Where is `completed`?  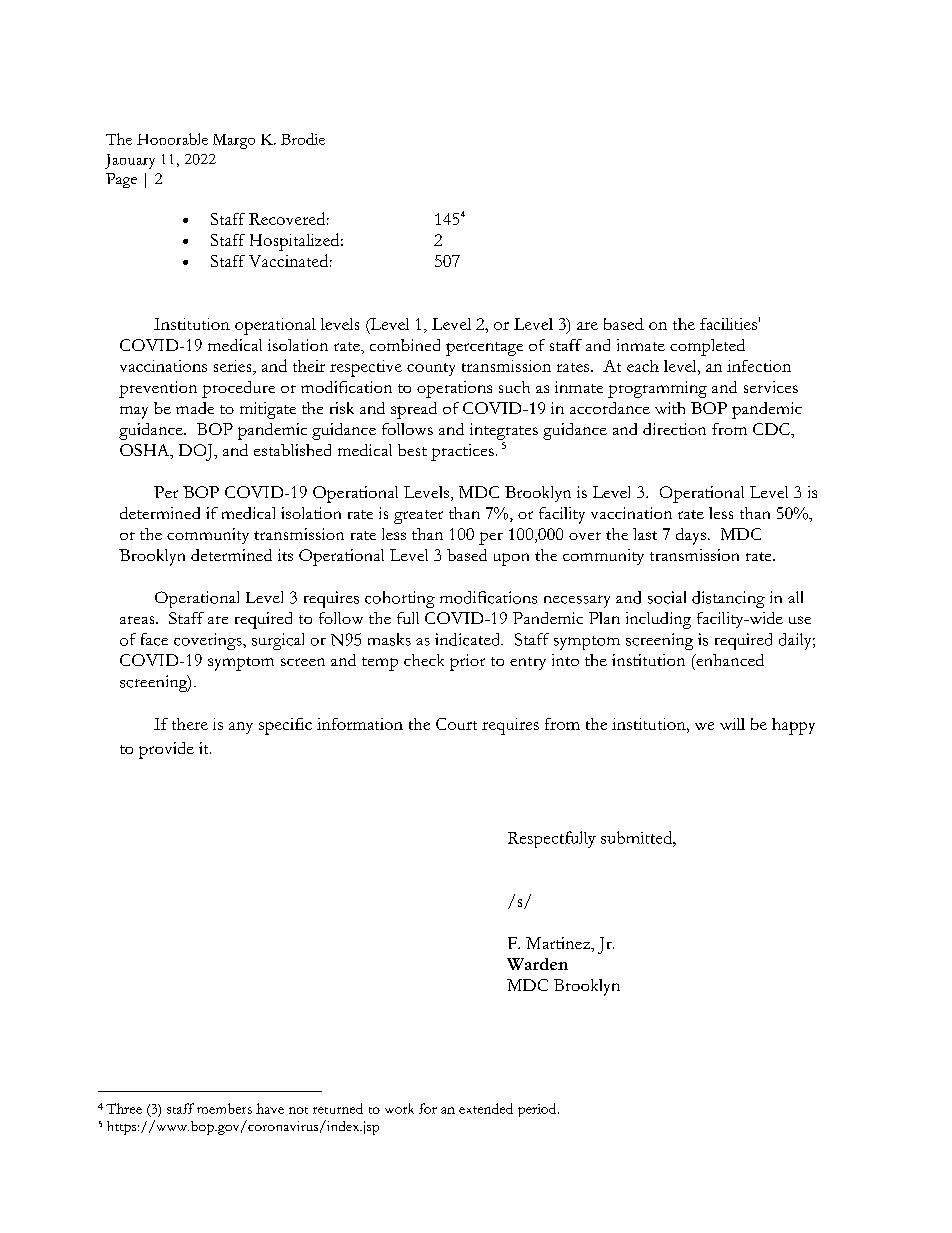 completed is located at coordinates (707, 347).
